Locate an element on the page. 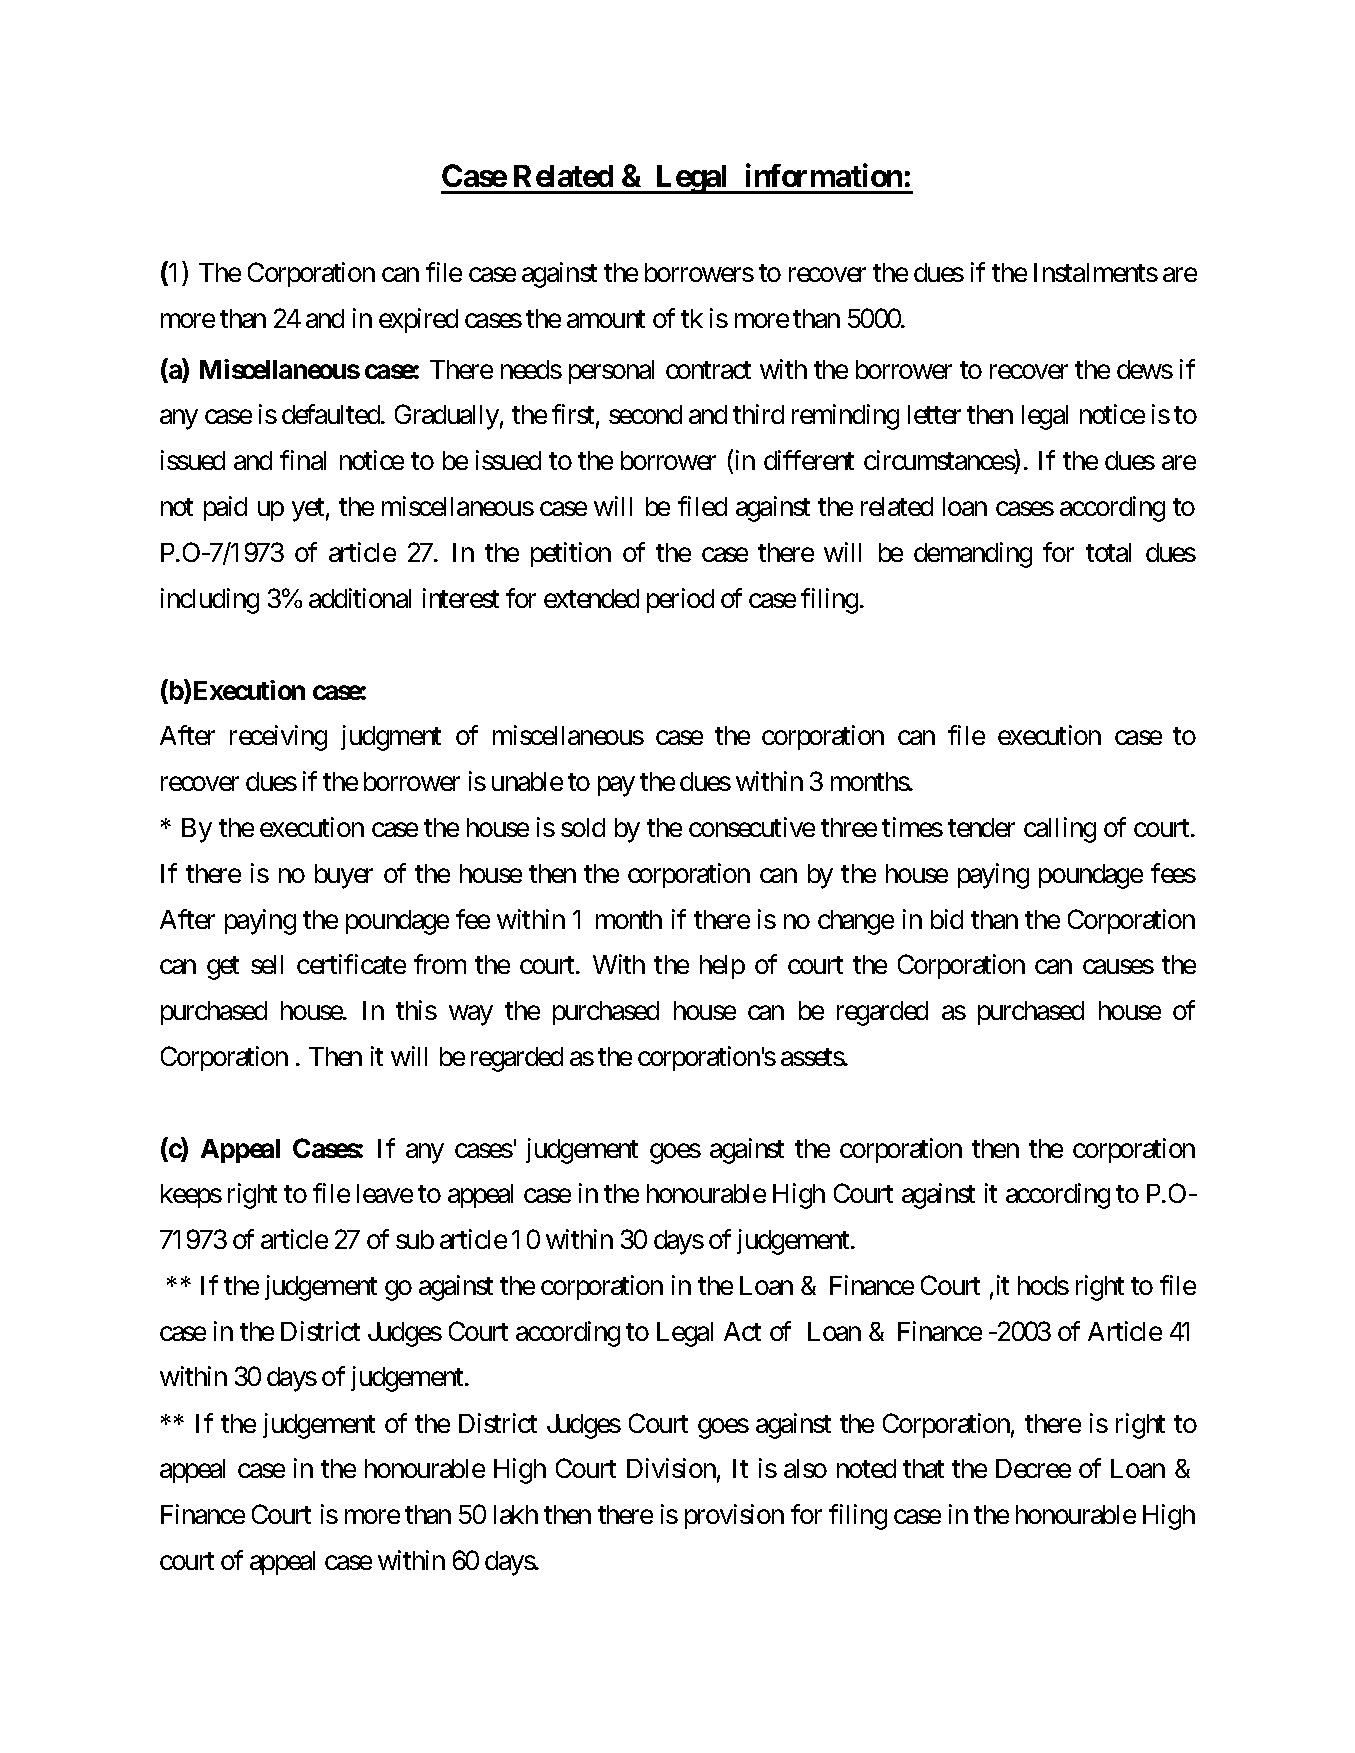 The height and width of the document is (1753, 1355). letter is located at coordinates (934, 414).
